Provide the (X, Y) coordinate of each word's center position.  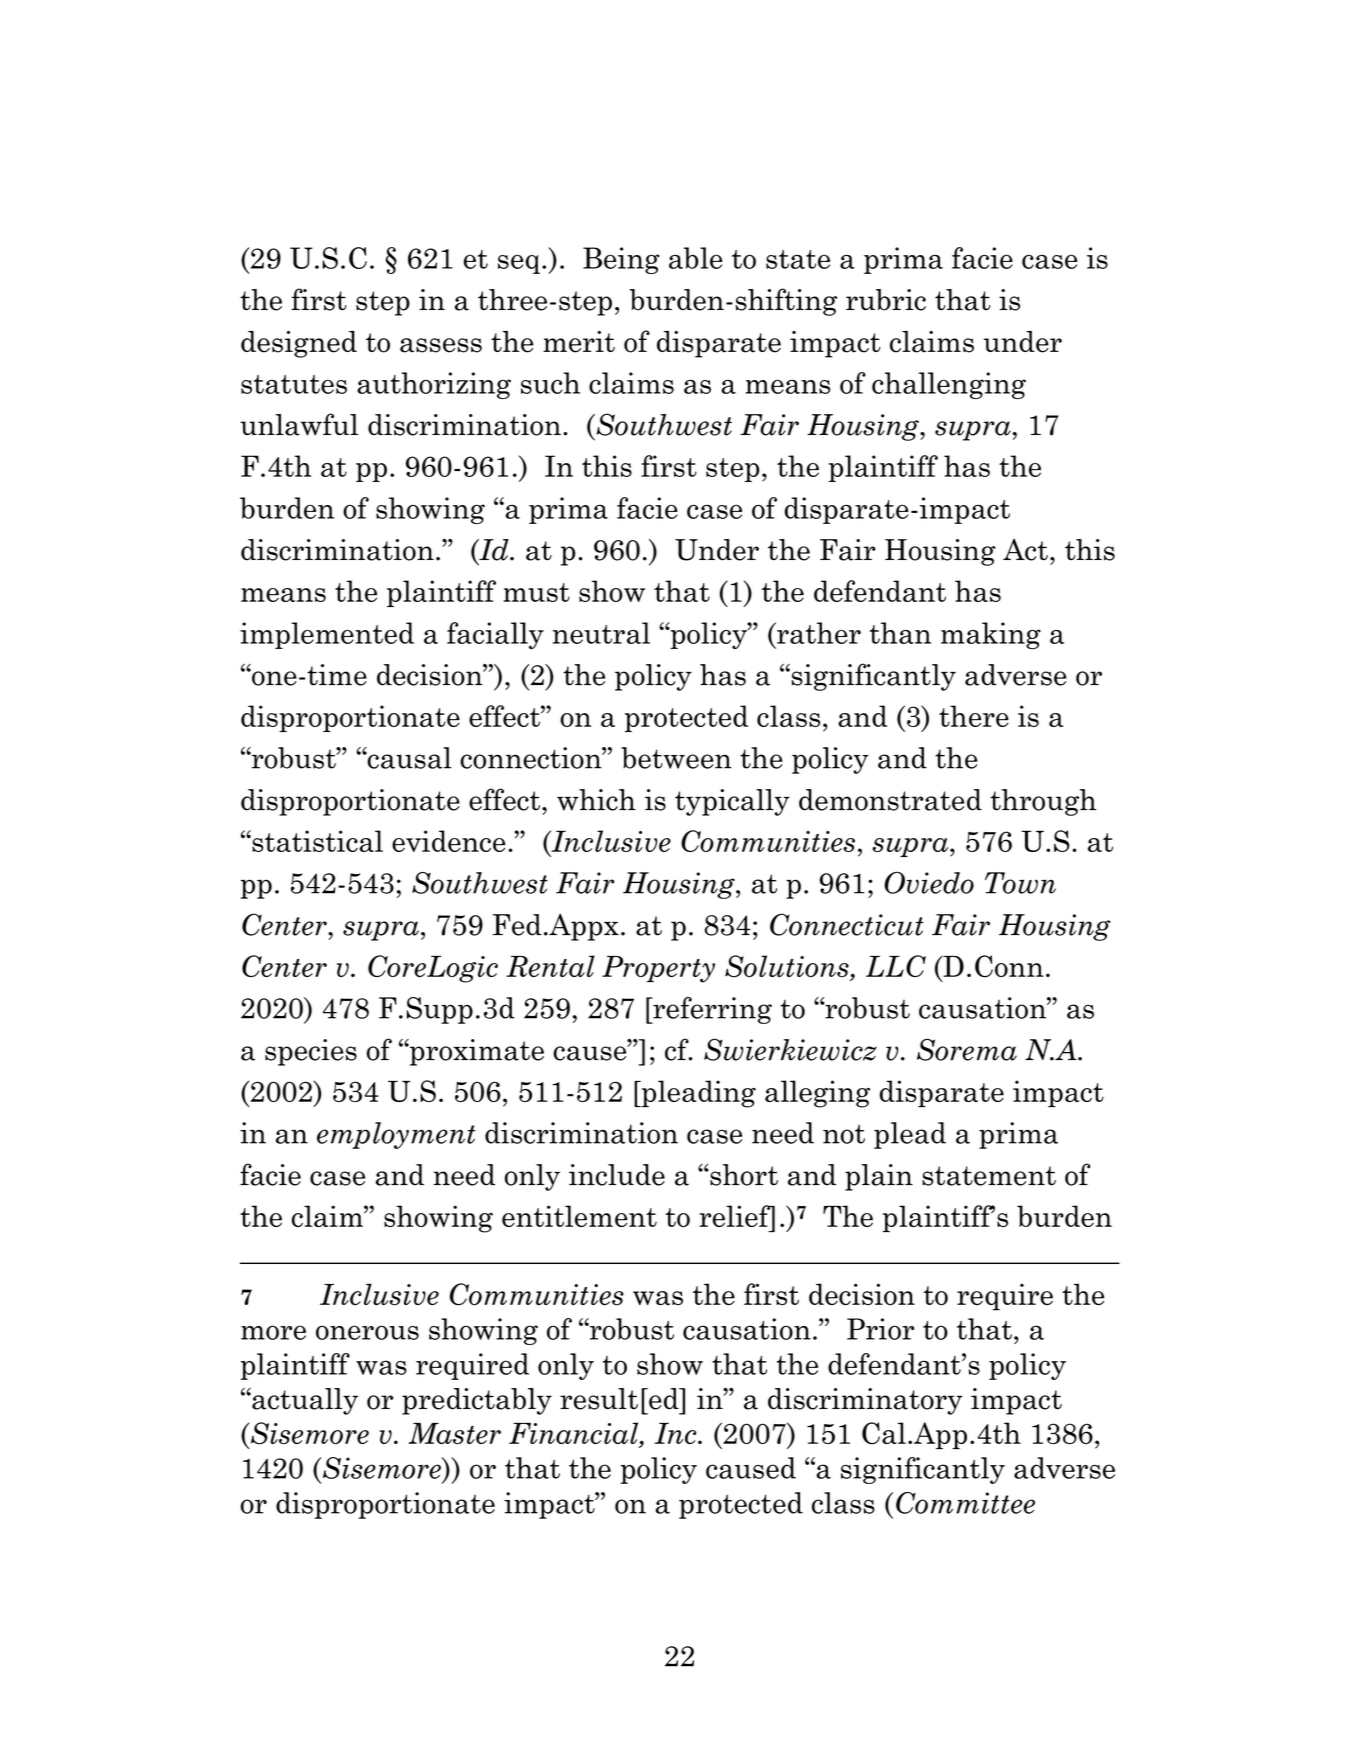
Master (454, 1433)
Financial (575, 1434)
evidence (448, 841)
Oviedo (929, 883)
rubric (886, 300)
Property (658, 969)
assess (441, 345)
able (695, 258)
